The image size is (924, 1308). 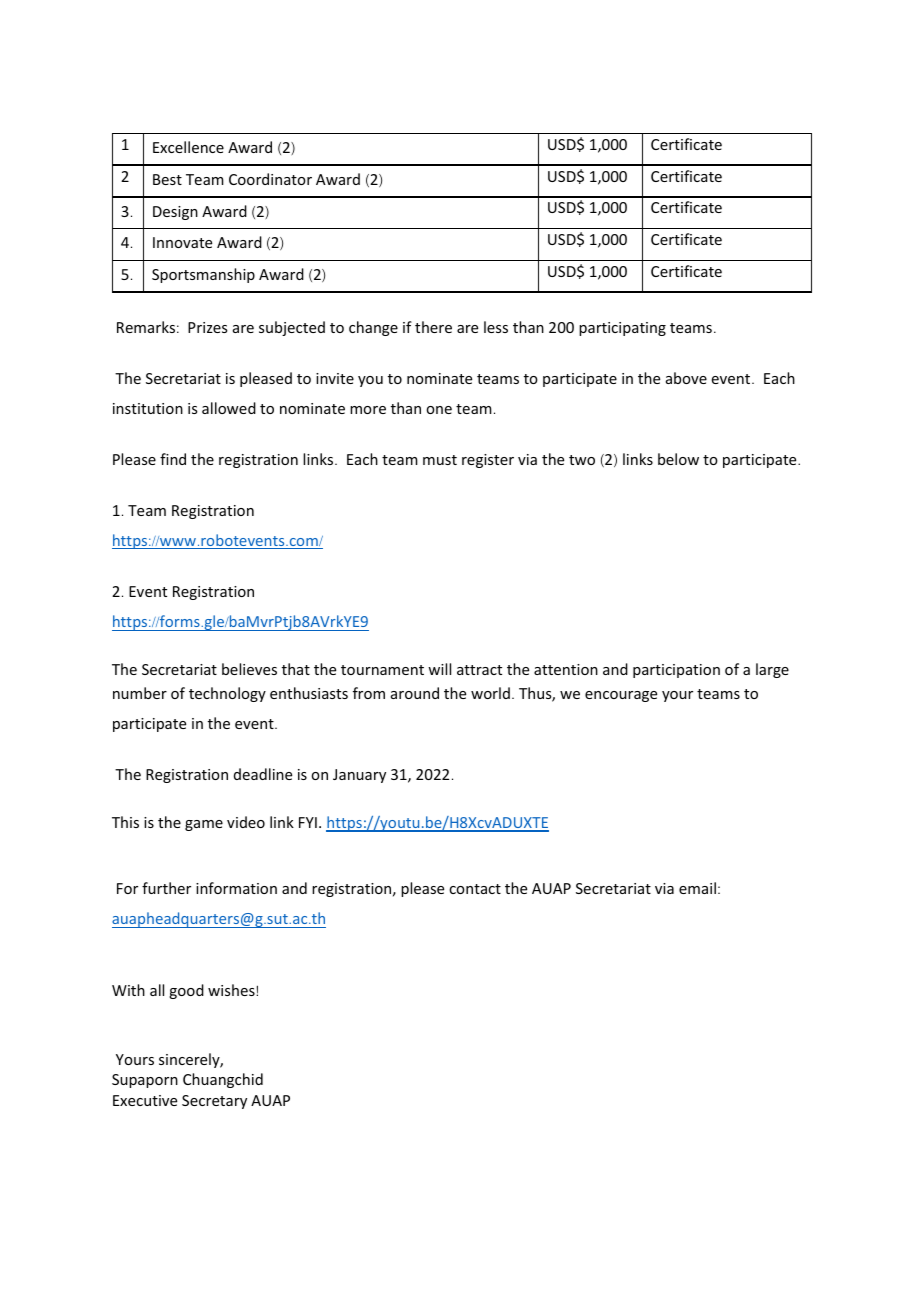 What do you see at coordinates (270, 179) in the screenshot?
I see `Coordinator` at bounding box center [270, 179].
